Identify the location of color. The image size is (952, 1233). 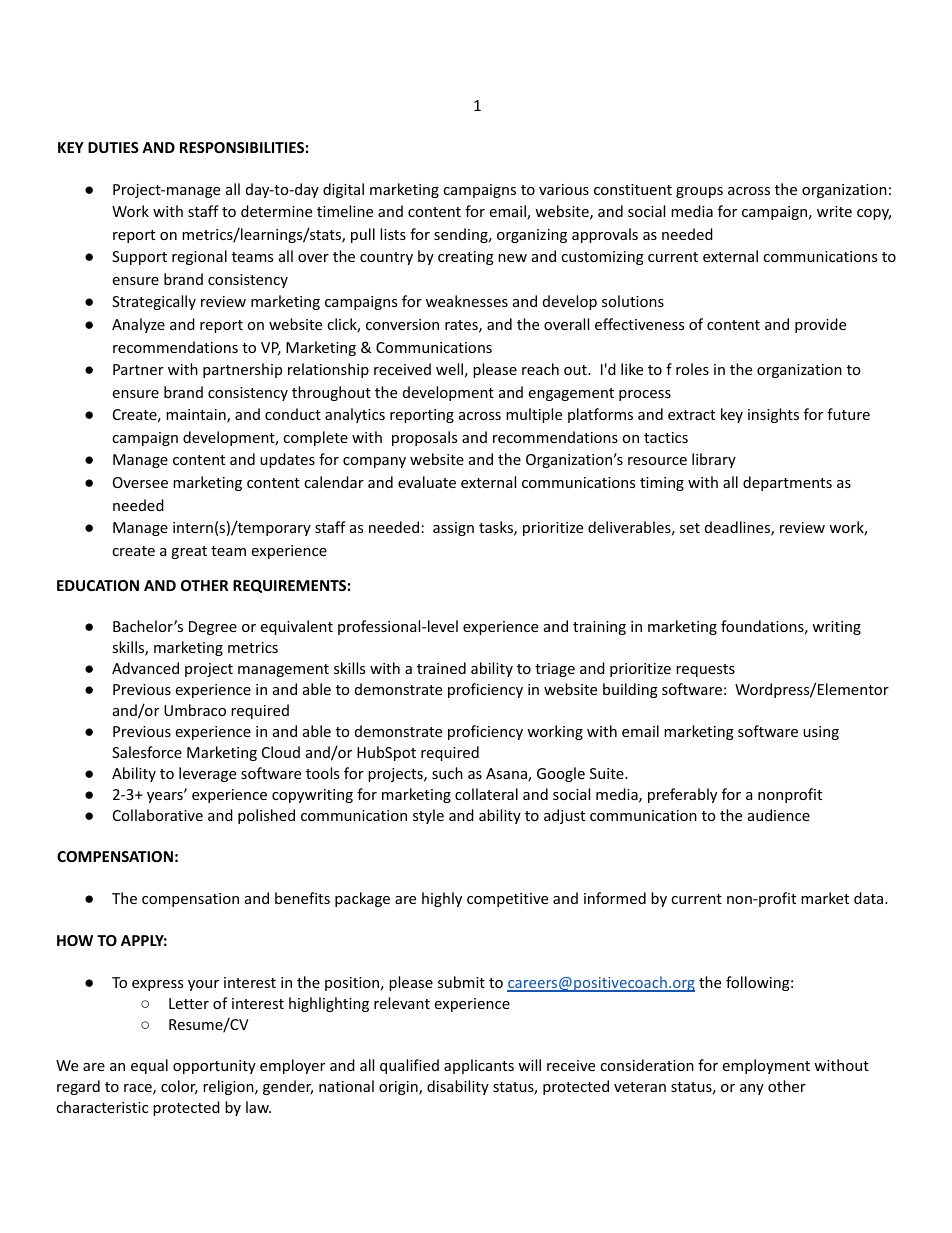
(179, 1087).
